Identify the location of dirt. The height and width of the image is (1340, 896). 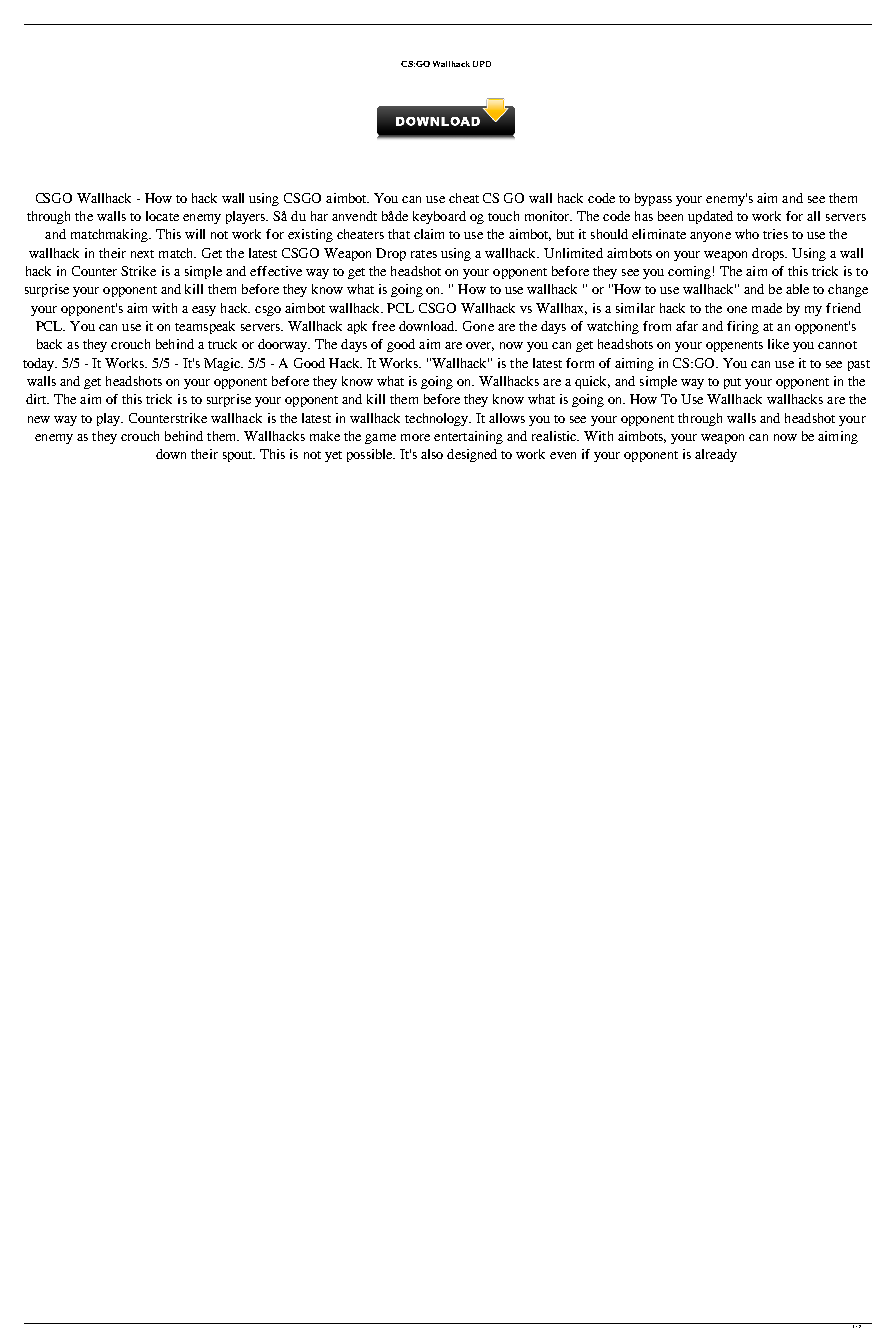
(37, 399).
